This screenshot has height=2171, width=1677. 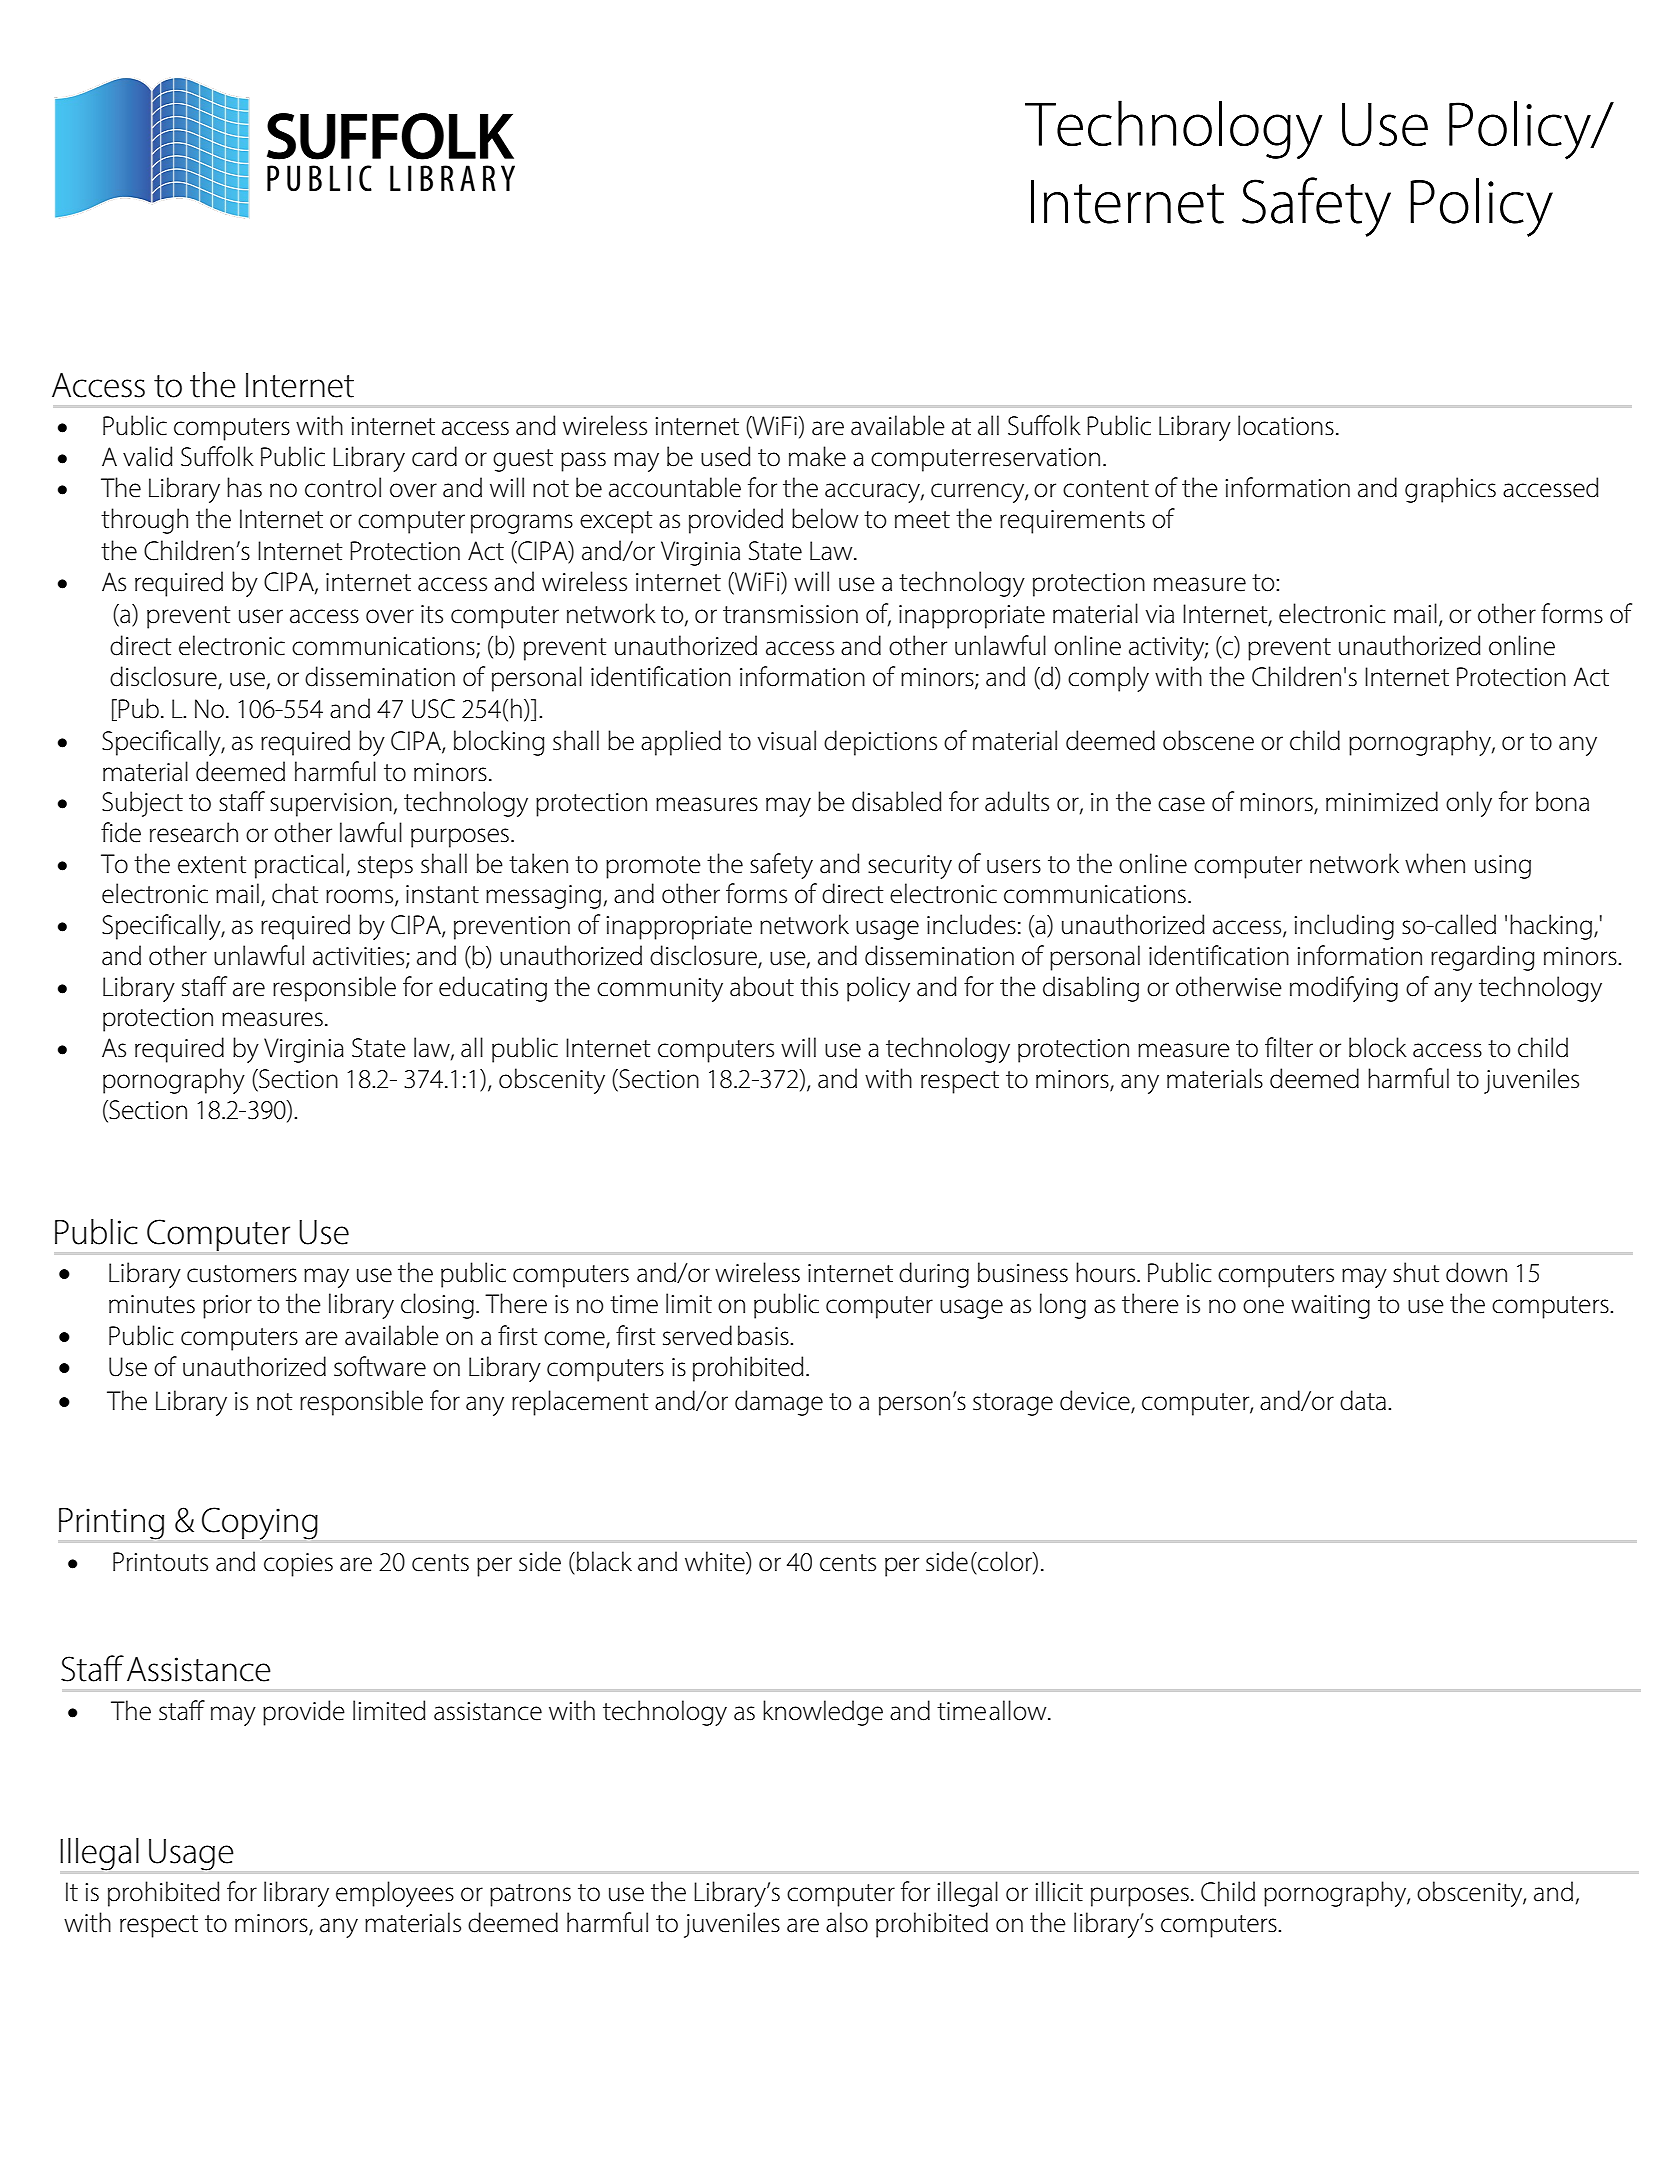 I want to click on this, so click(x=819, y=986).
